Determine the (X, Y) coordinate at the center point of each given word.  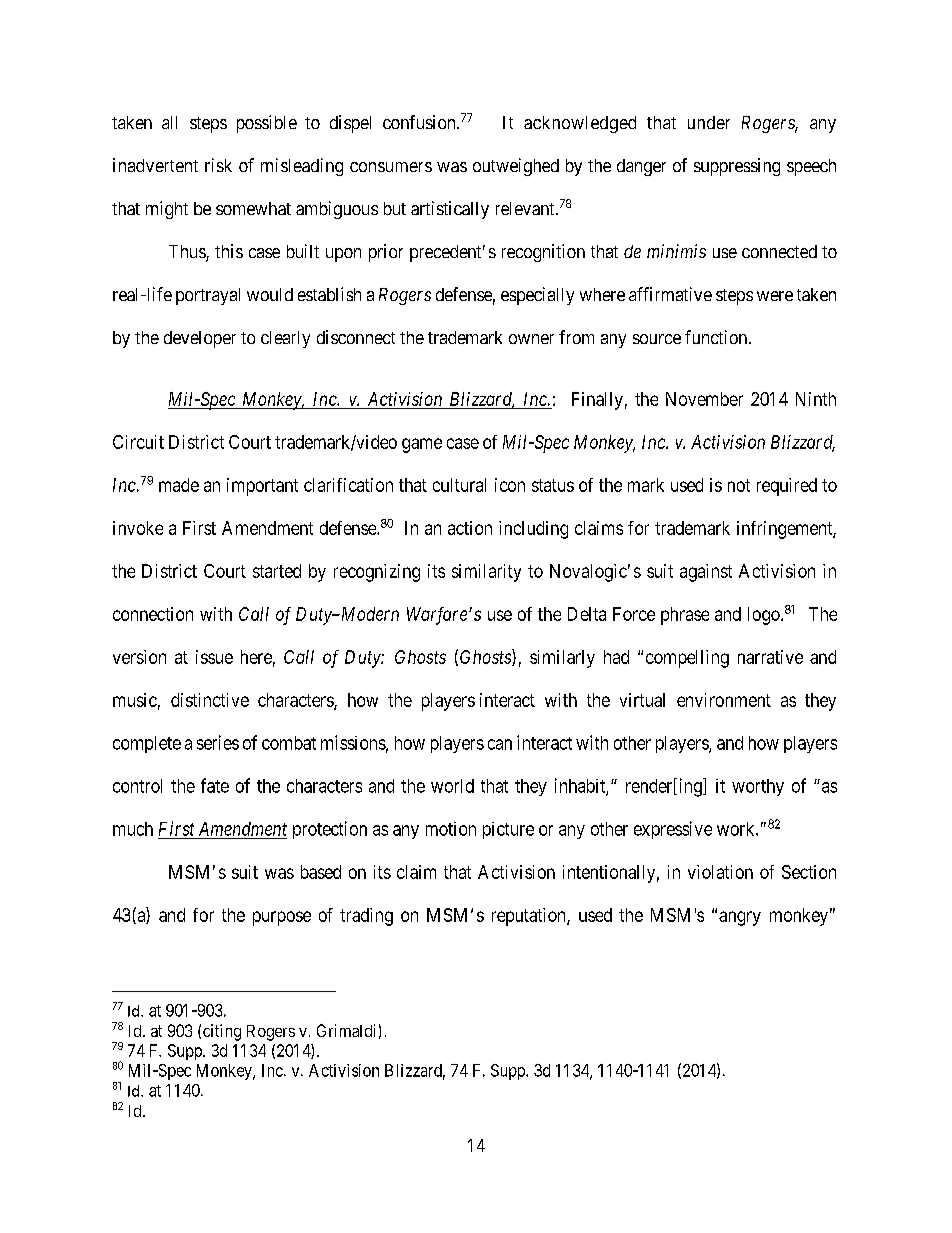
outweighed (516, 167)
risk (218, 165)
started (277, 571)
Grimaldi (346, 1030)
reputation (530, 917)
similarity (486, 573)
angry (740, 918)
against (706, 573)
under (709, 122)
